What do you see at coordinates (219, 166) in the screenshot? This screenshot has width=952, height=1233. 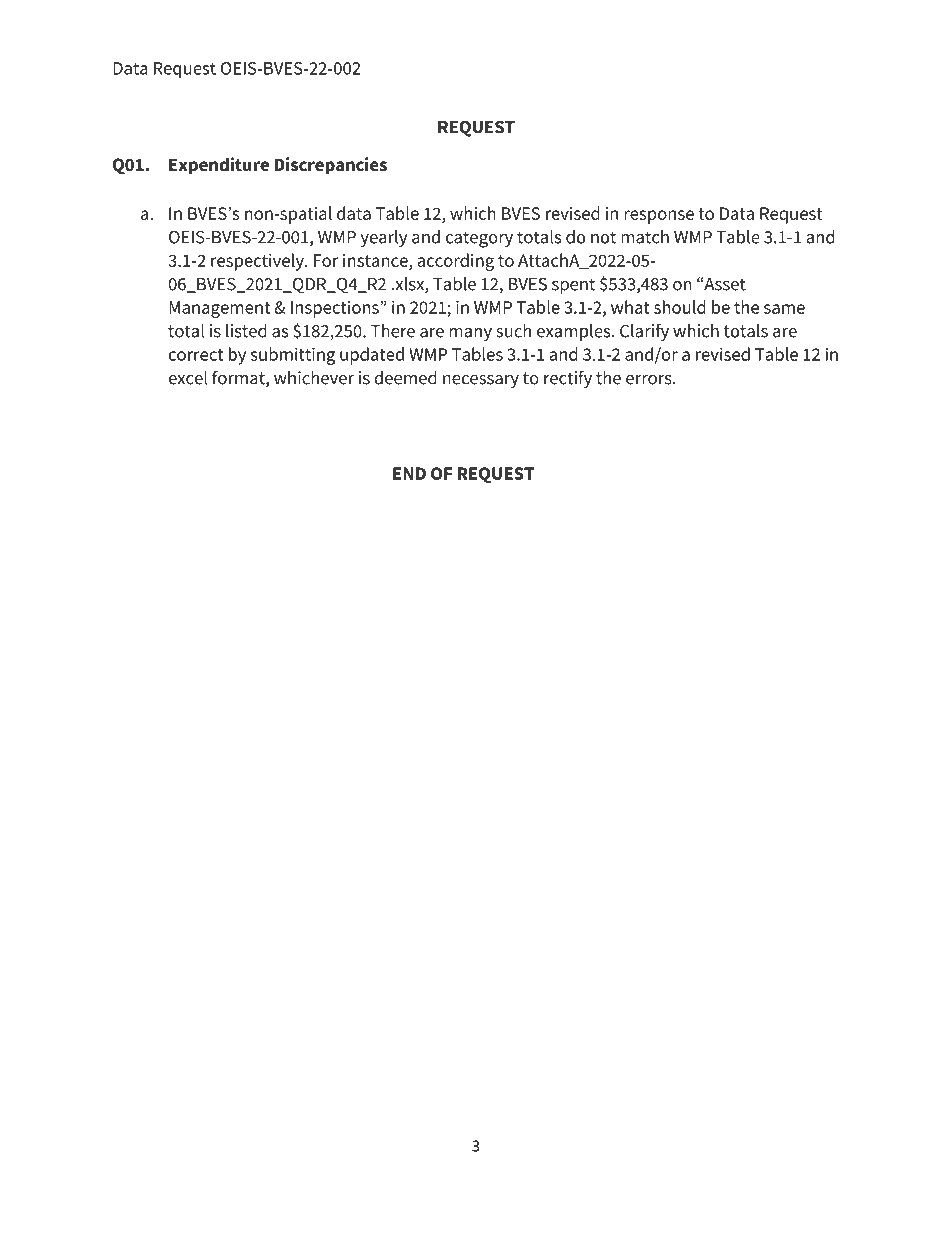 I see `Expenditure` at bounding box center [219, 166].
